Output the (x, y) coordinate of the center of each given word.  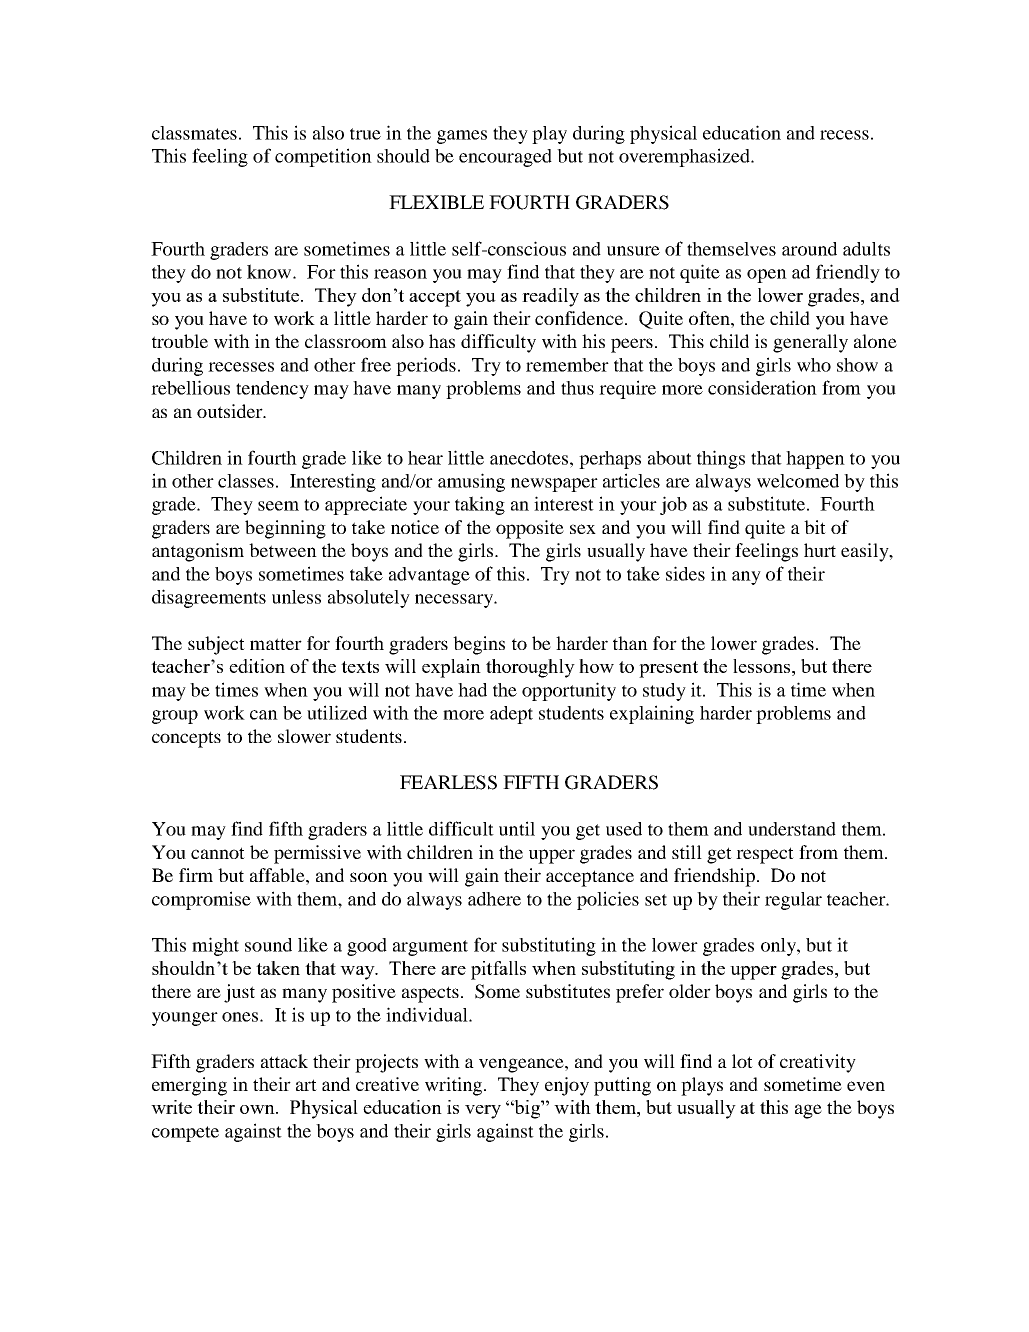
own (258, 1109)
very (483, 1112)
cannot (218, 853)
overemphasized (685, 157)
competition (323, 157)
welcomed (798, 481)
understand (792, 829)
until (517, 828)
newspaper (554, 485)
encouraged (505, 158)
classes (246, 481)
